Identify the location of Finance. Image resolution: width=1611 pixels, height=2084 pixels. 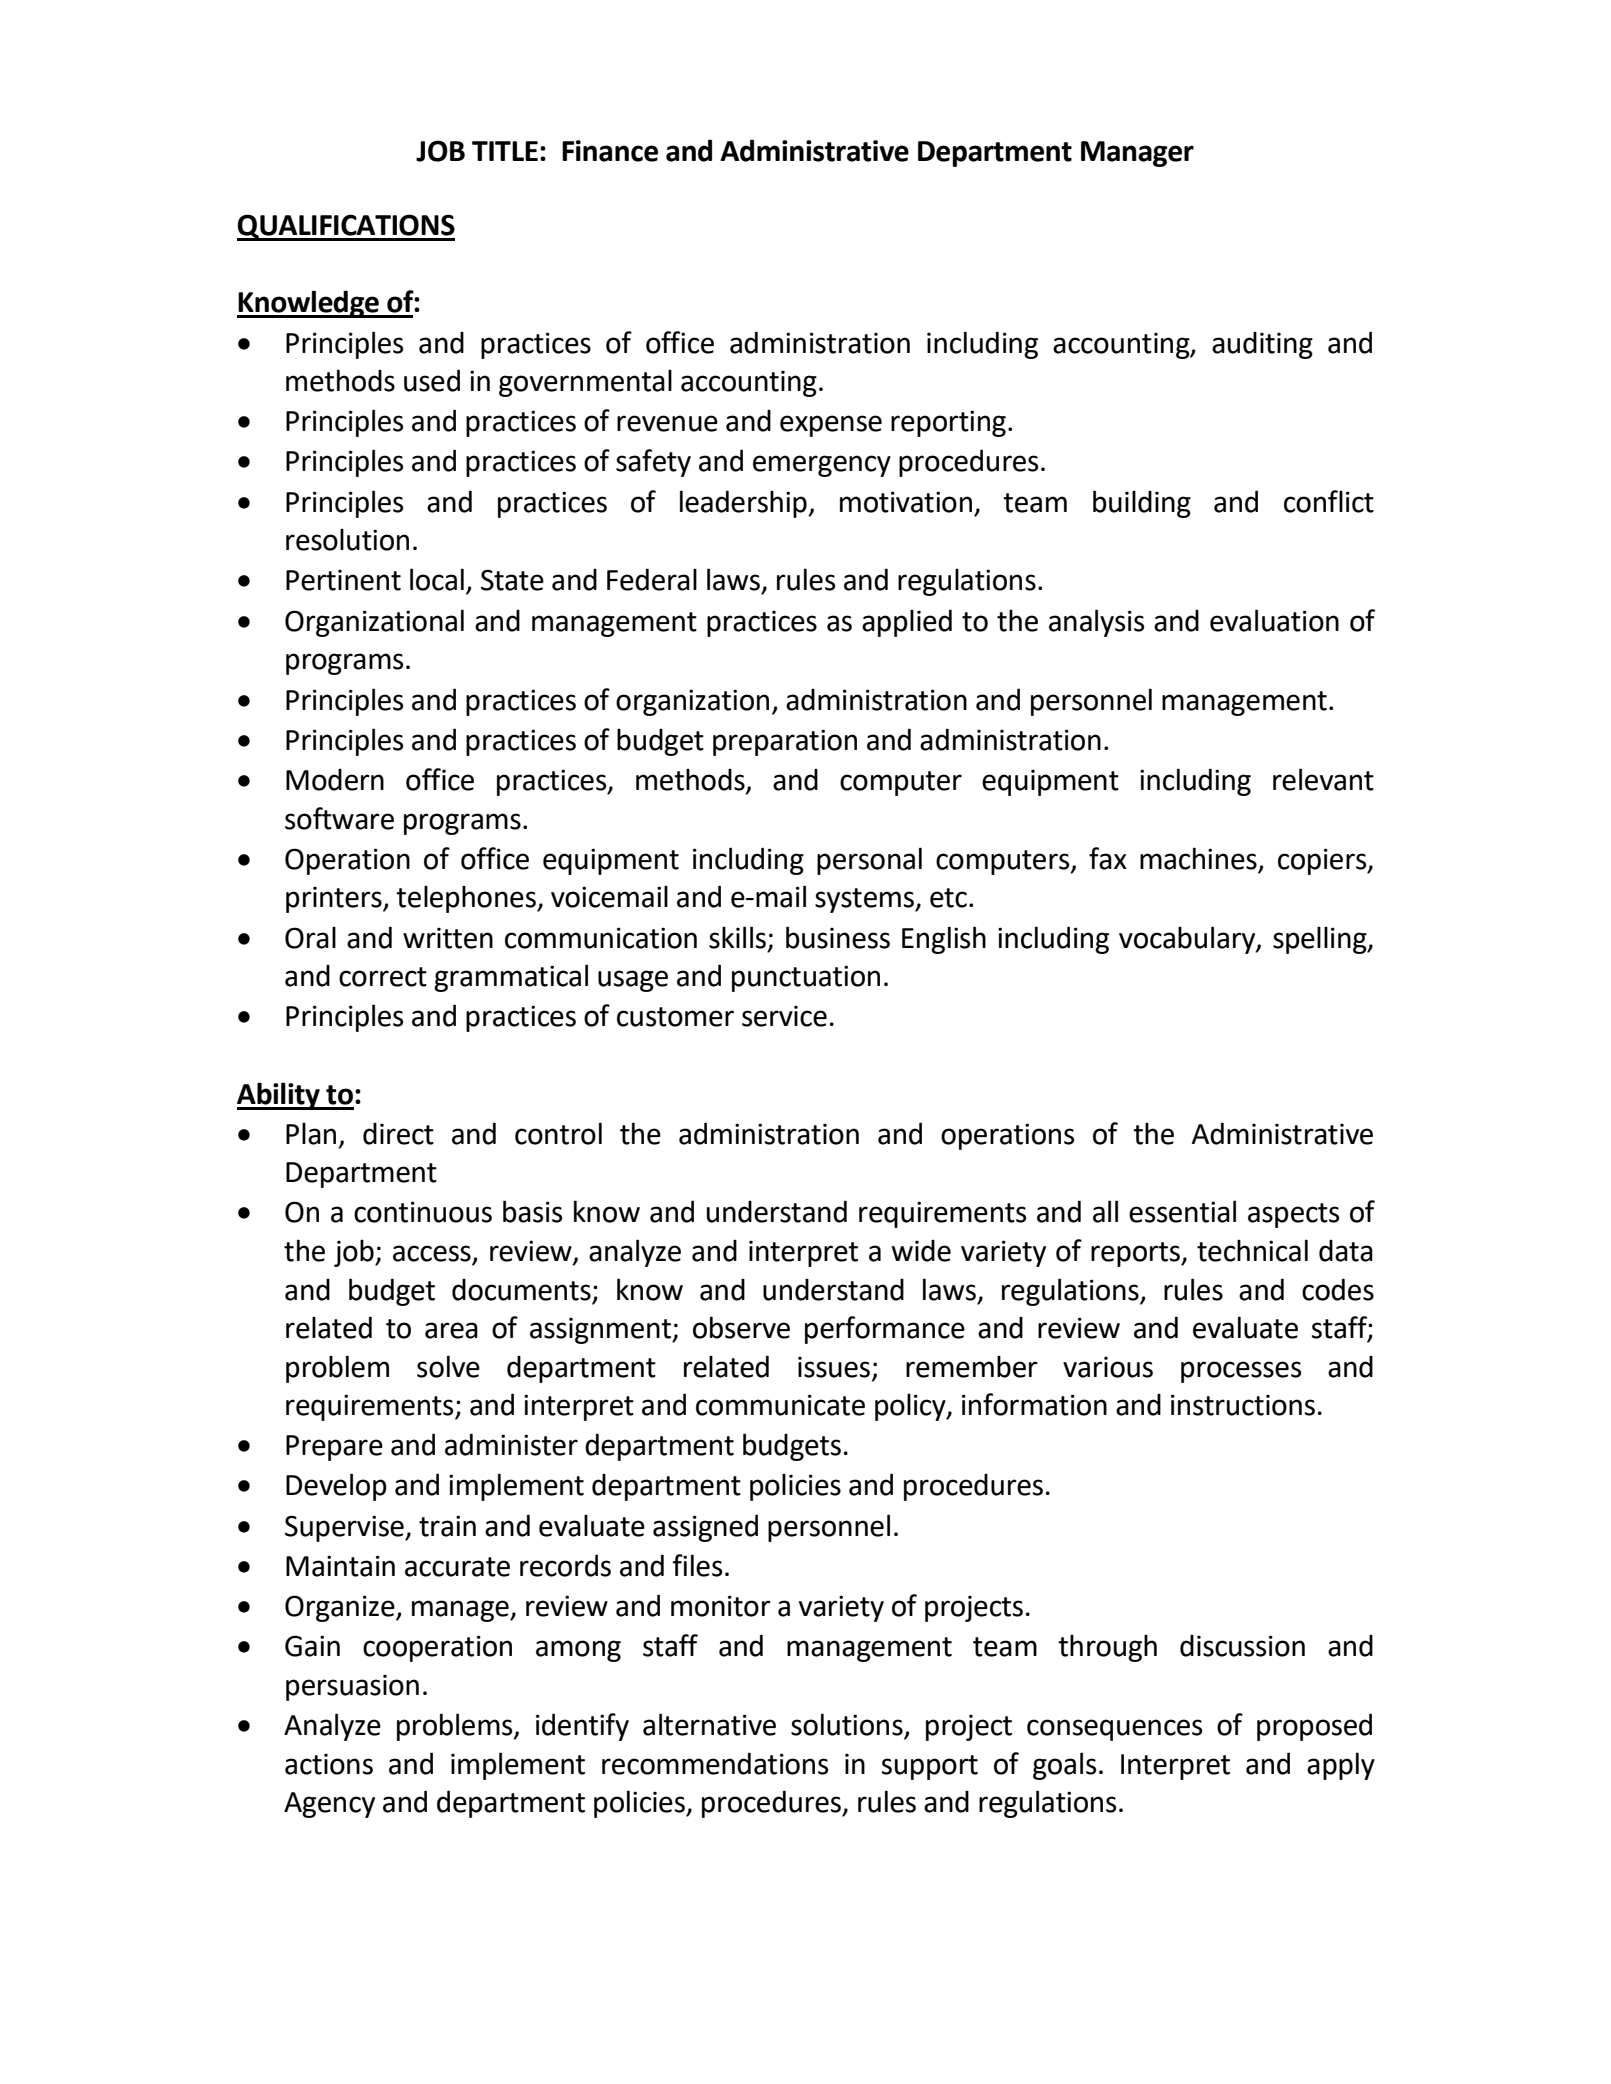
(610, 151).
